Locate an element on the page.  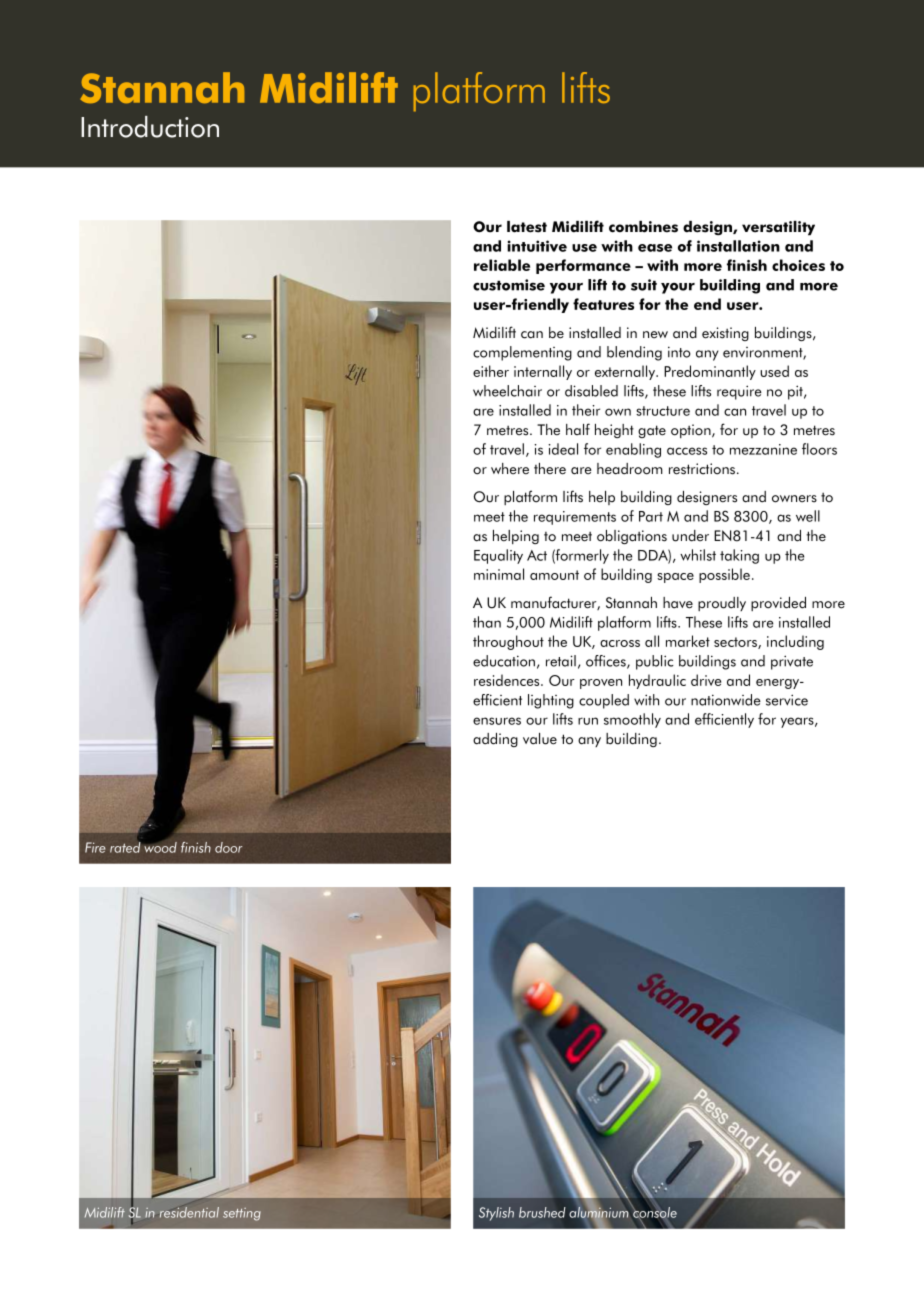
Introduction is located at coordinates (150, 127).
